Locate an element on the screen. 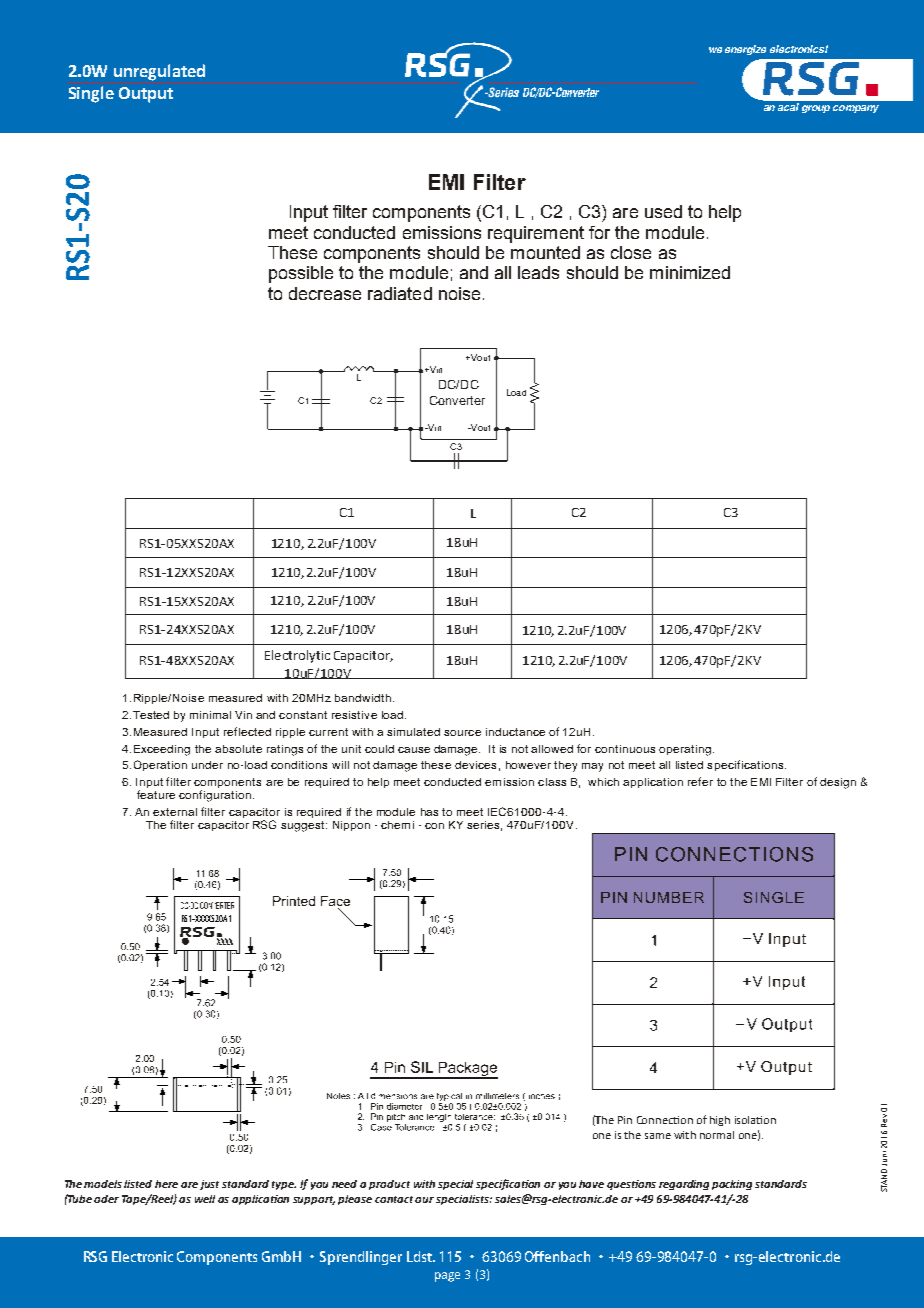  high is located at coordinates (720, 1121).
